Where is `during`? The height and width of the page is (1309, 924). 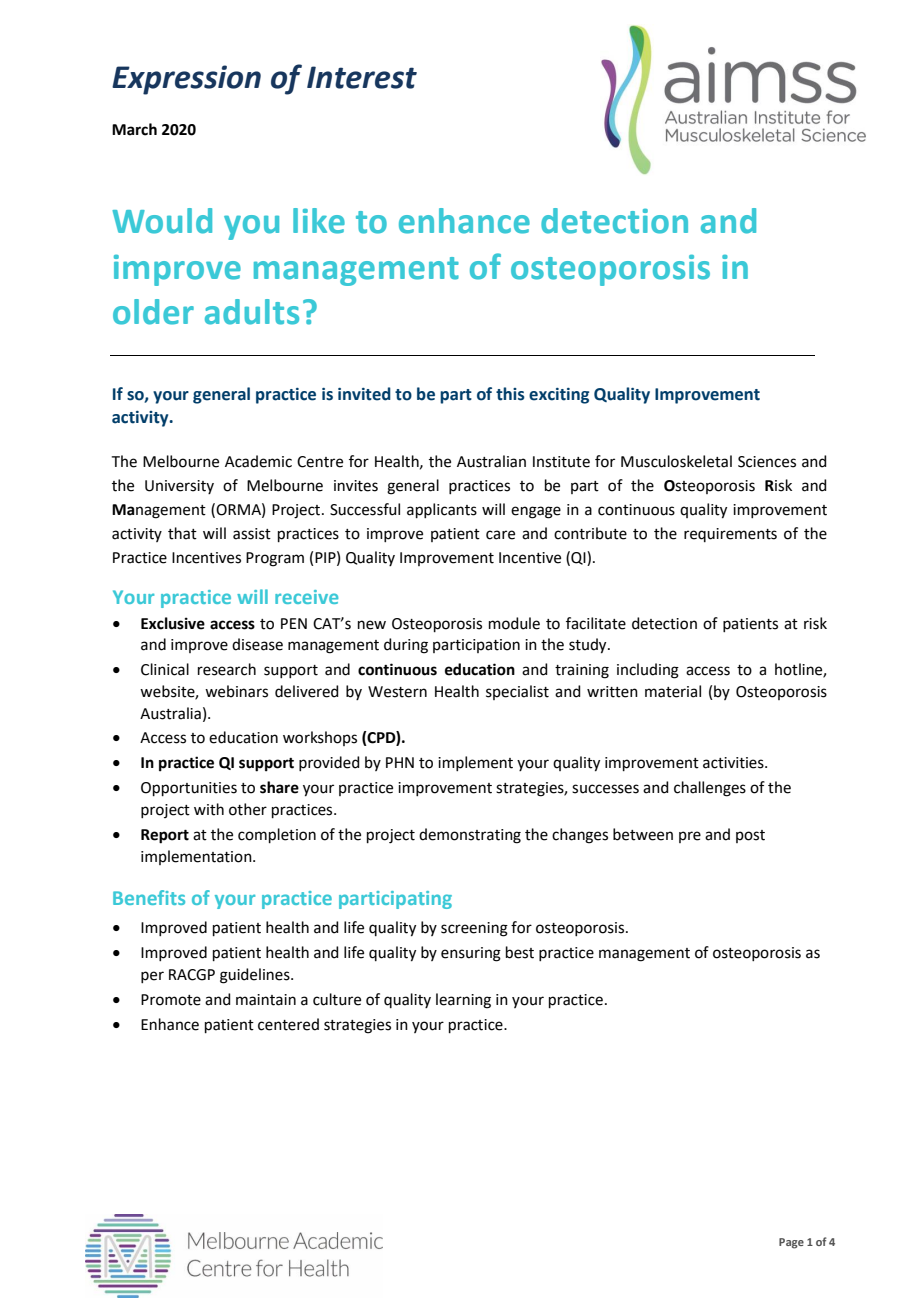
during is located at coordinates (406, 646).
